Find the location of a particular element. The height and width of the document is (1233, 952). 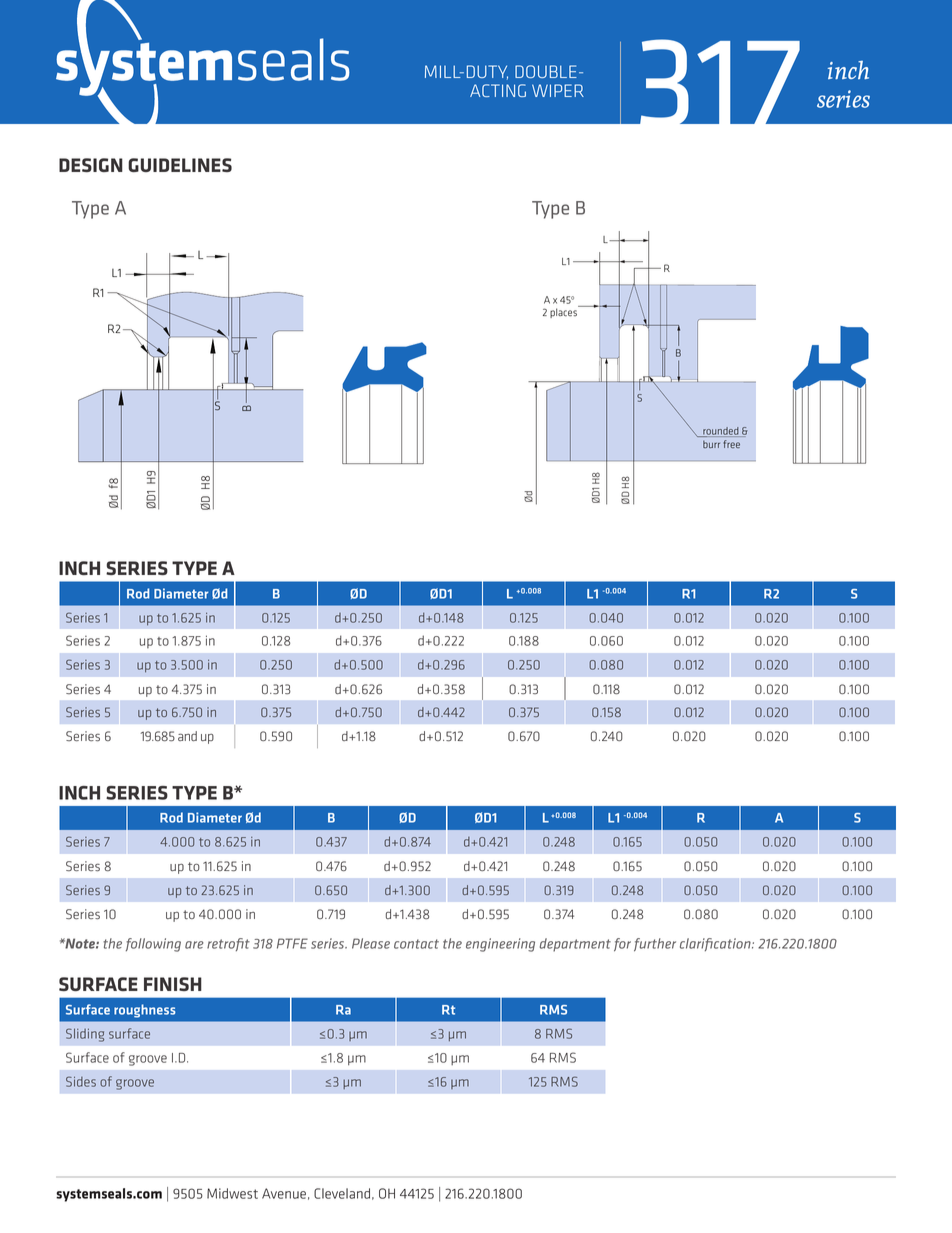

Cleveland is located at coordinates (342, 1193).
